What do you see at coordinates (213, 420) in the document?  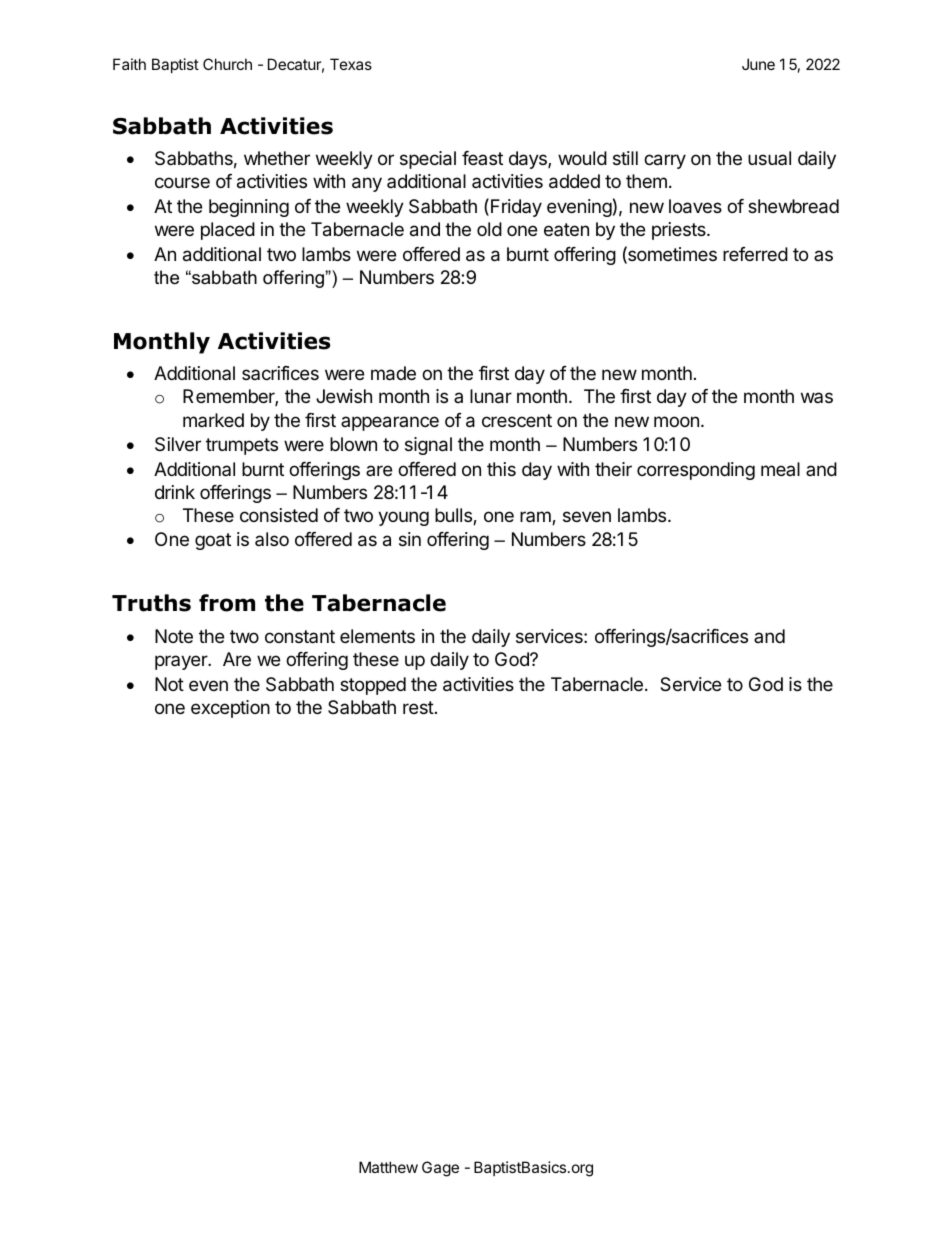 I see `marked` at bounding box center [213, 420].
